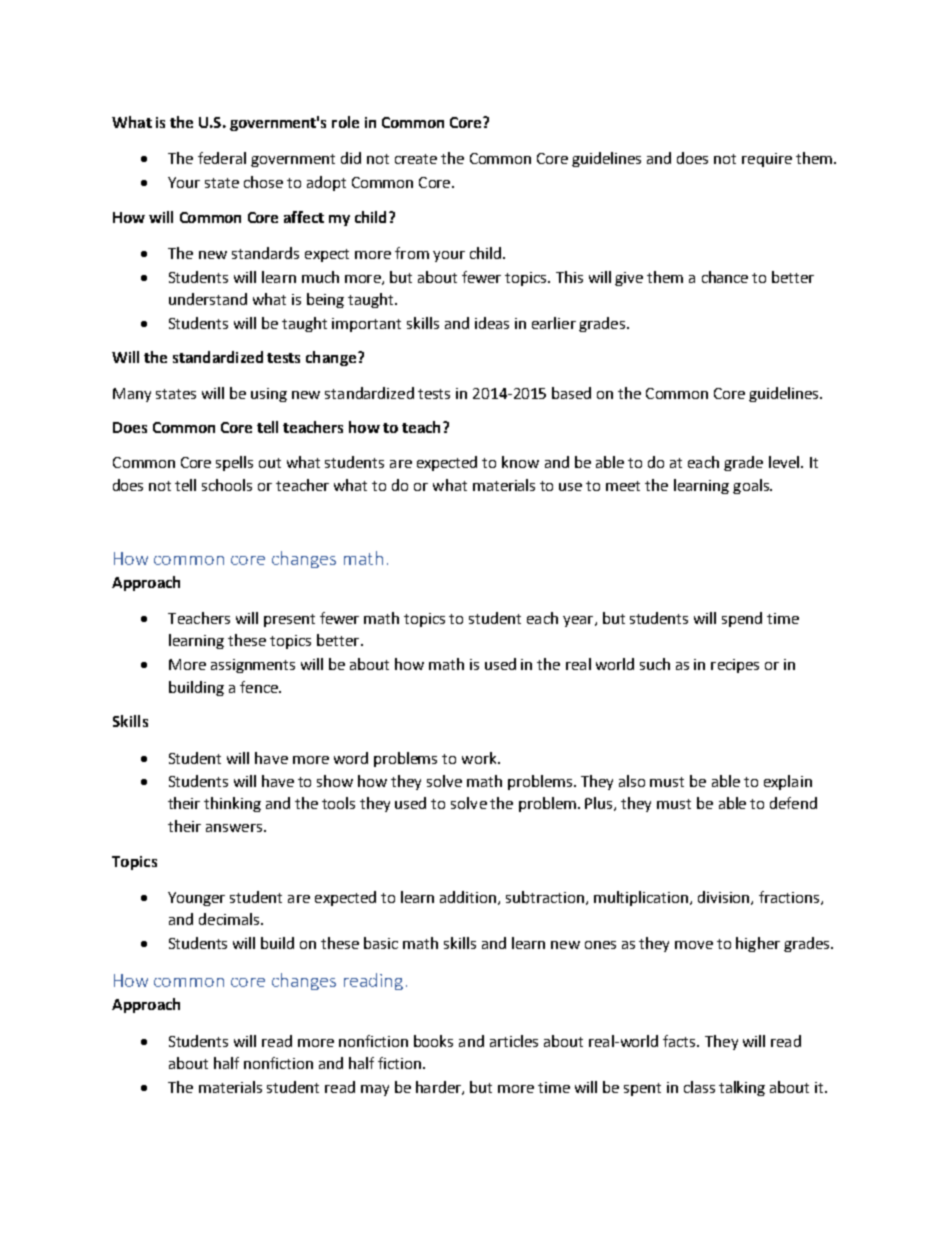 This screenshot has height=1233, width=952. I want to click on Younger, so click(196, 899).
